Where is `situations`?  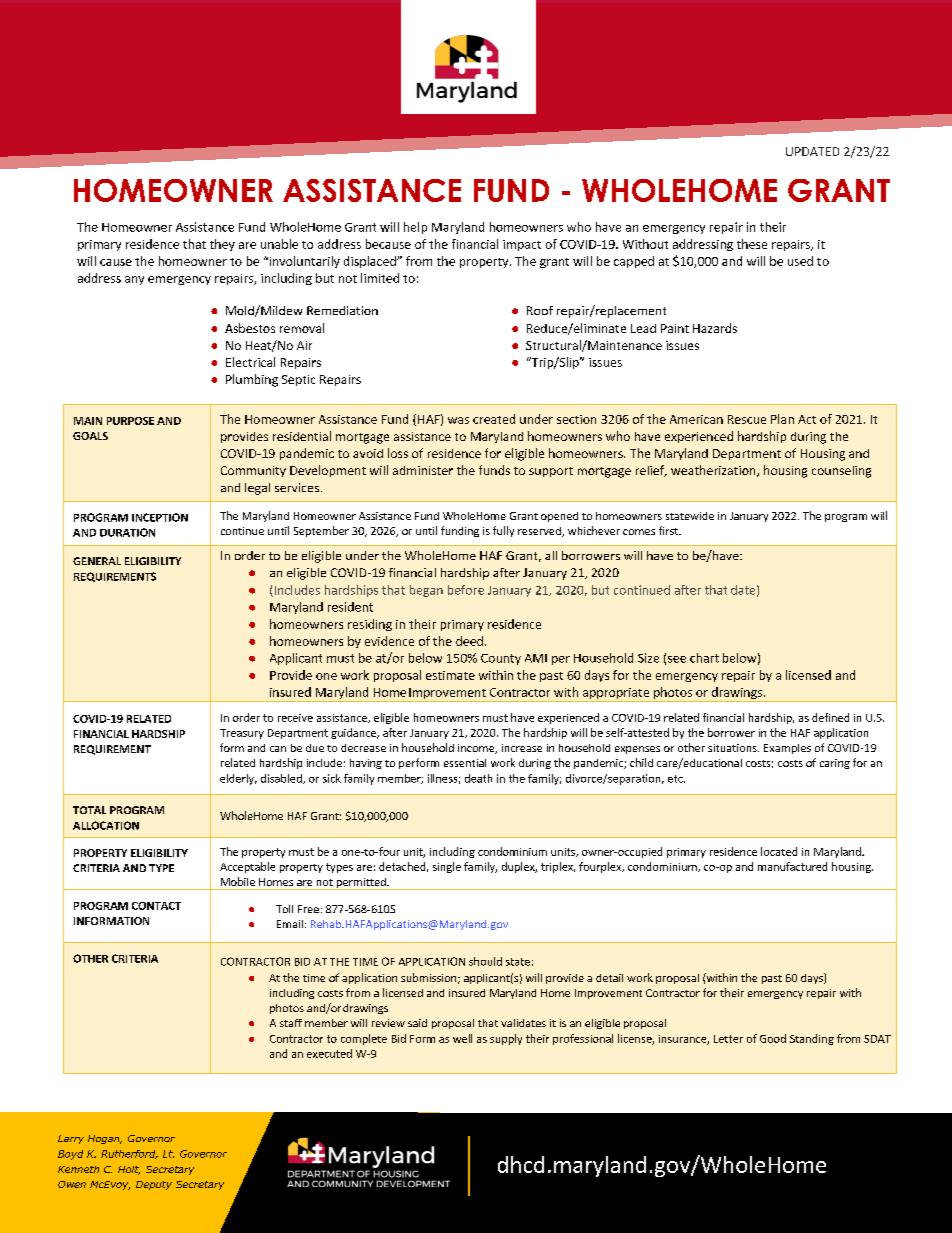 situations is located at coordinates (733, 748).
